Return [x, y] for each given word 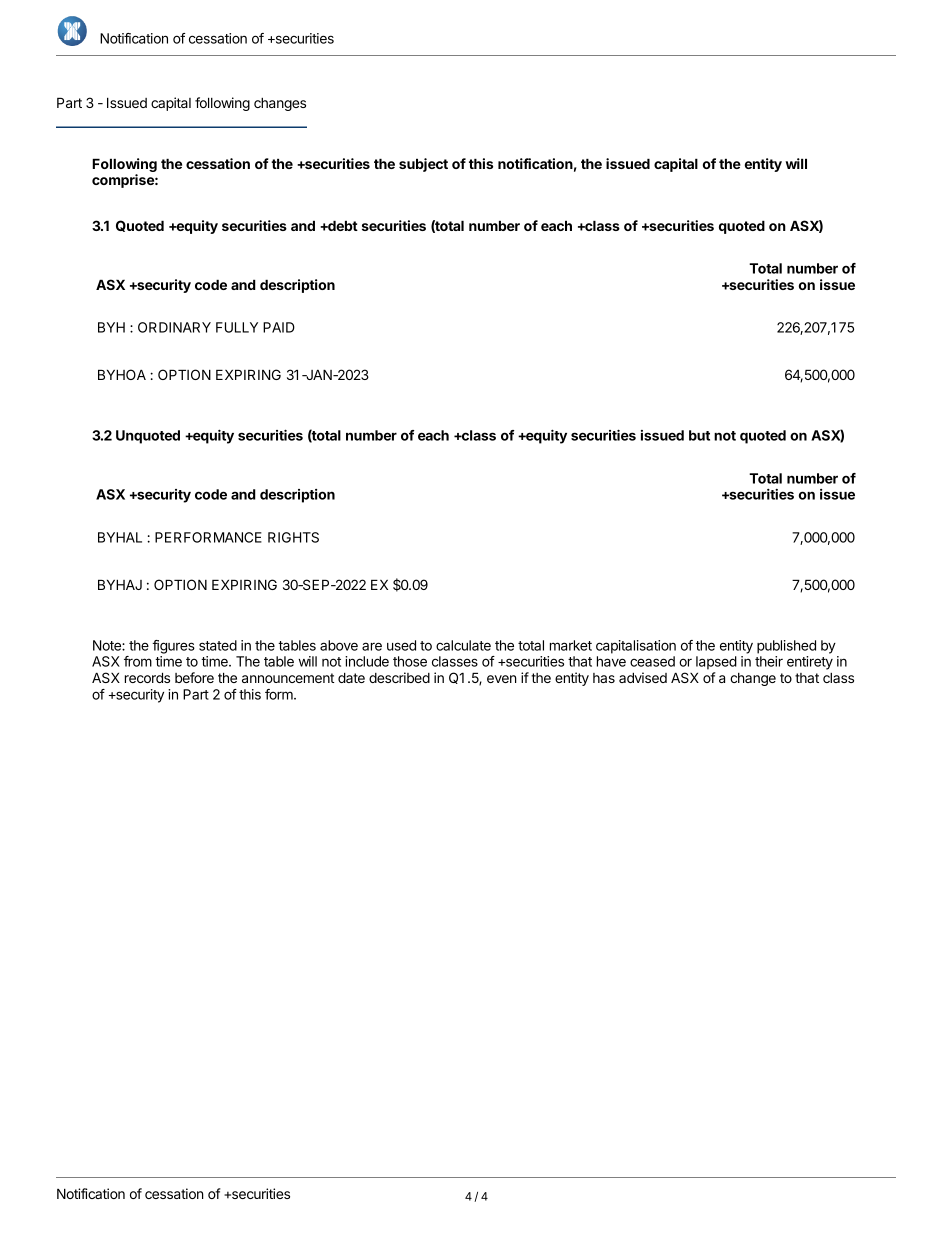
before [194, 677]
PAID [279, 327]
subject [423, 165]
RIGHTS [293, 537]
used [401, 645]
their [769, 661]
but [699, 435]
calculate [463, 645]
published [786, 647]
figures [173, 647]
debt [342, 225]
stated [218, 645]
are [372, 646]
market [571, 645]
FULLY [237, 327]
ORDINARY [174, 327]
